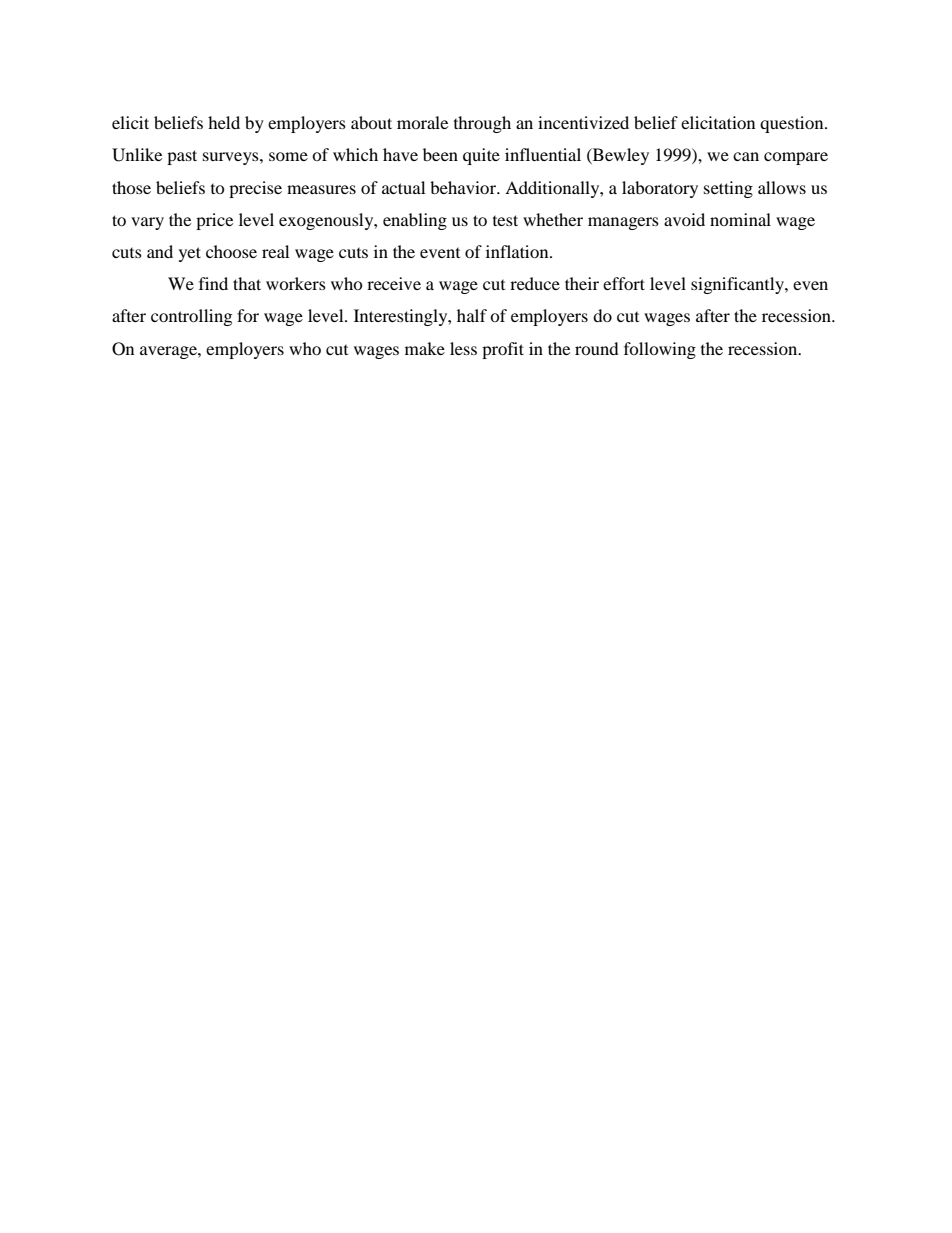 Image resolution: width=952 pixels, height=1233 pixels. Describe the element at coordinates (213, 283) in the screenshot. I see `find` at that location.
